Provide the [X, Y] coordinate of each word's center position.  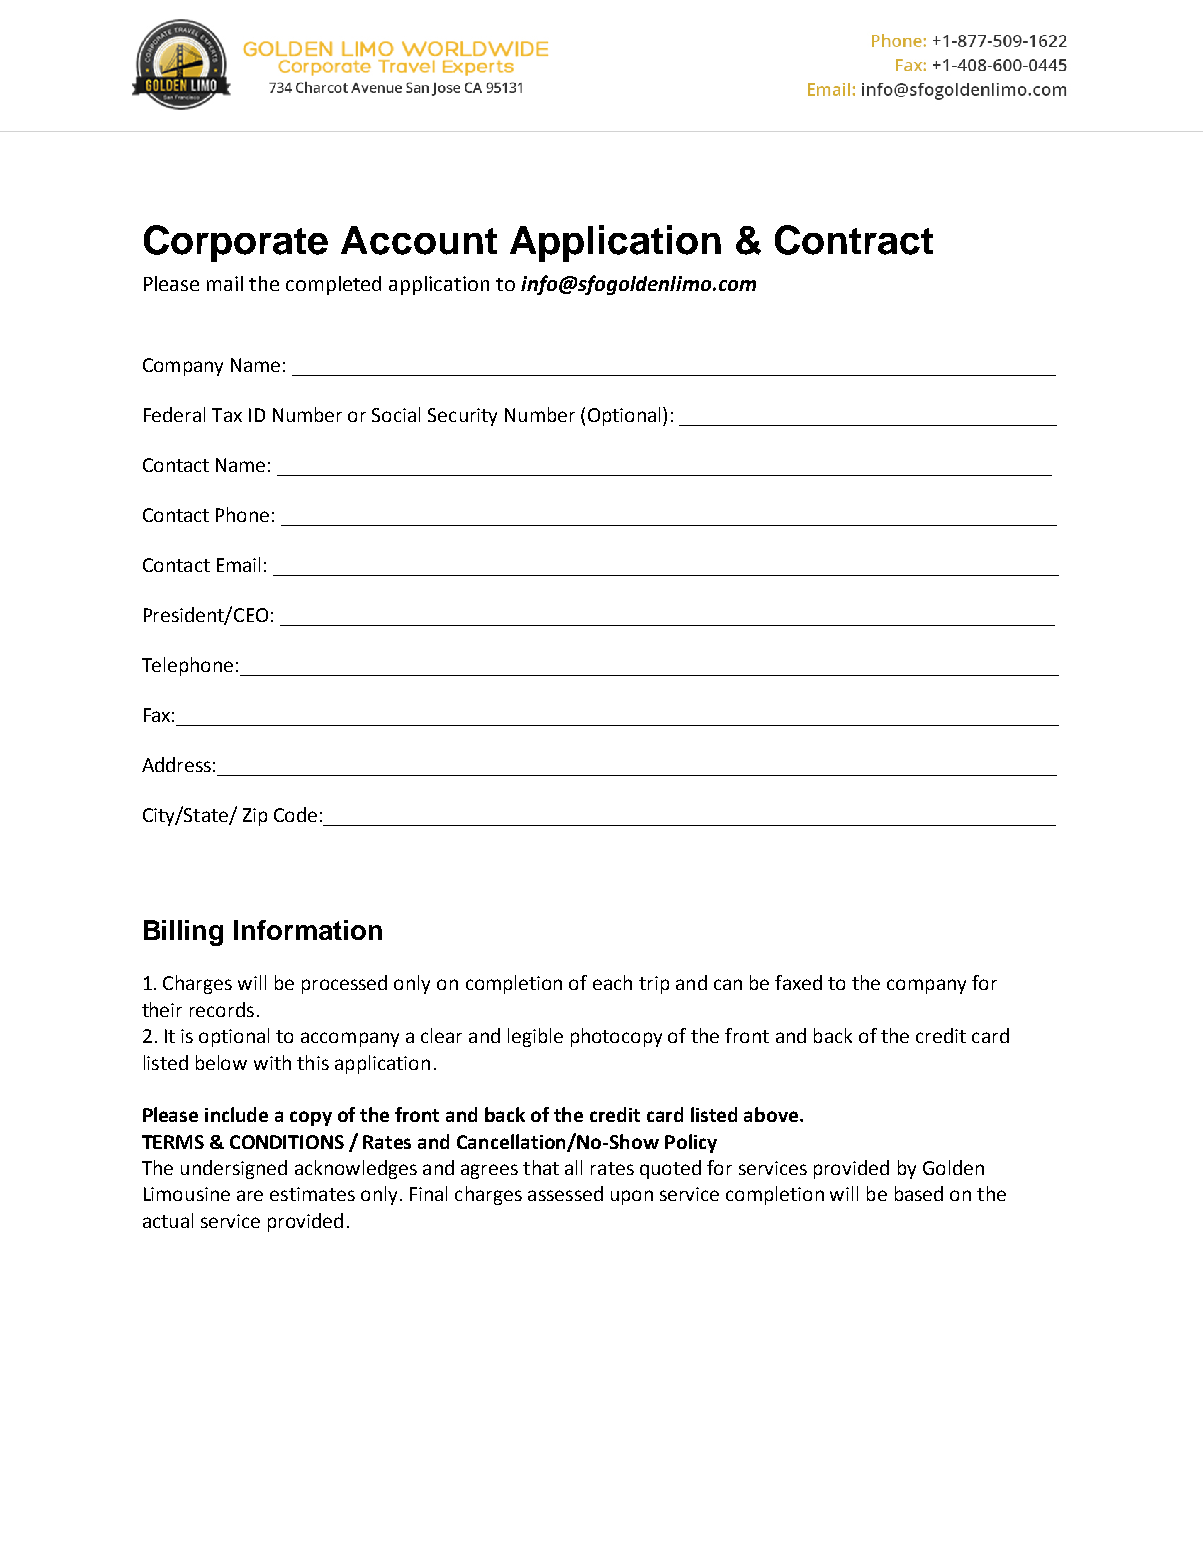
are [250, 1195]
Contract [854, 240]
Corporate [236, 243]
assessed [565, 1193]
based [919, 1193]
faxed [798, 982]
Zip [255, 817]
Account [419, 240]
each [612, 982]
